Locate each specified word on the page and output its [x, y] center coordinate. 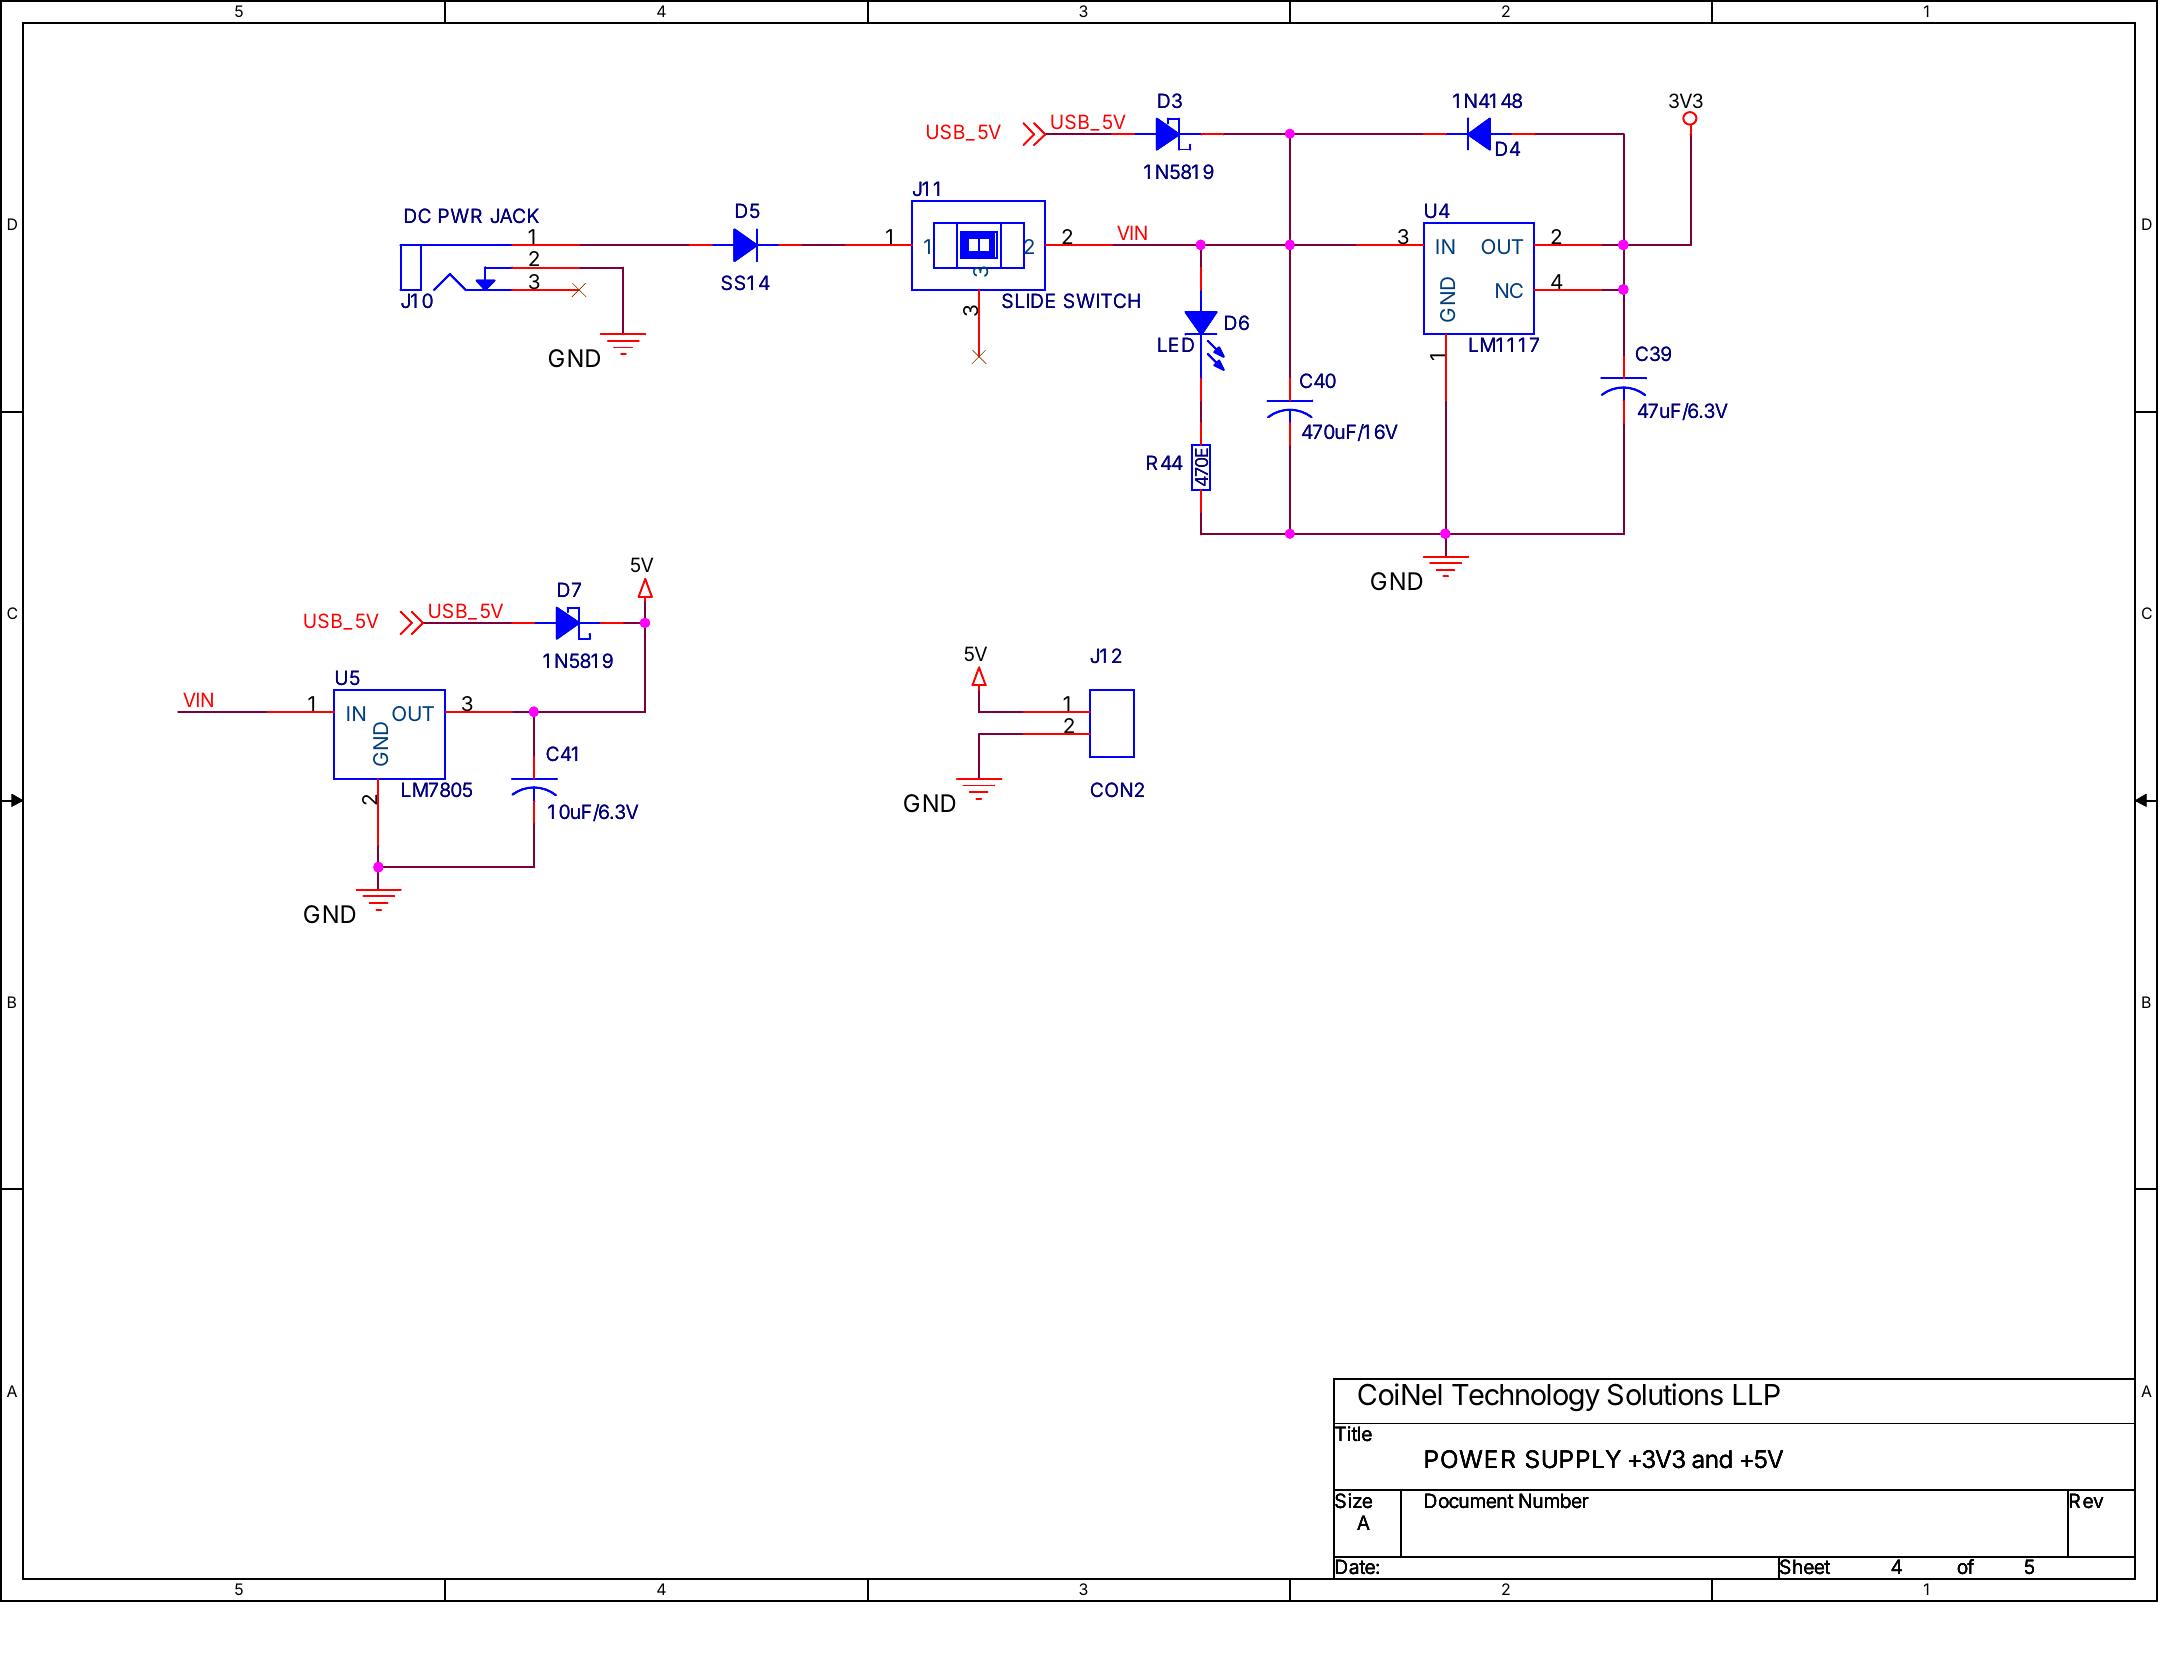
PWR [460, 215]
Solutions [1665, 1394]
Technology [1526, 1398]
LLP [1756, 1394]
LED [1176, 344]
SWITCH [1102, 301]
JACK [514, 216]
